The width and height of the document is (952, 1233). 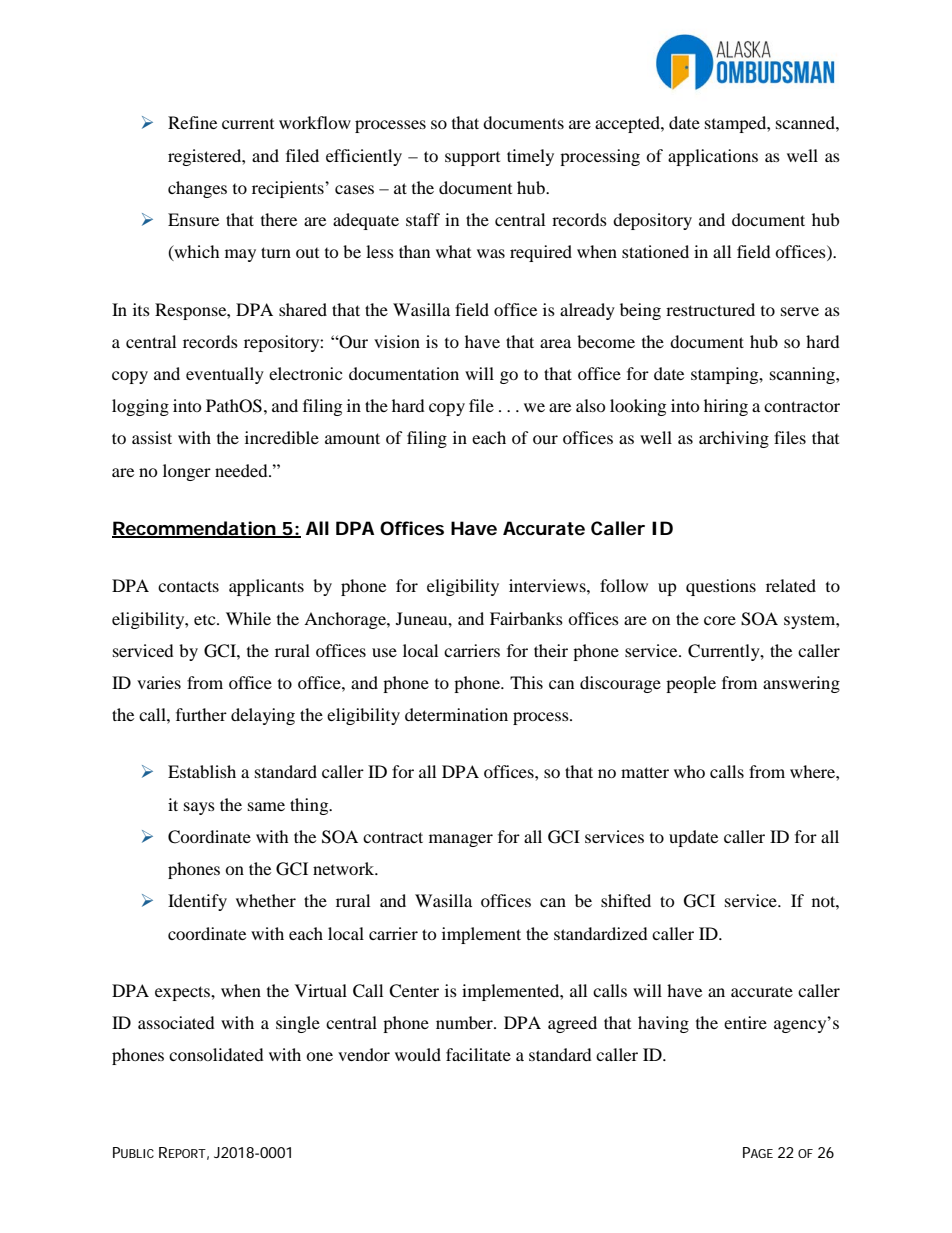 What do you see at coordinates (188, 586) in the document?
I see `contacts` at bounding box center [188, 586].
